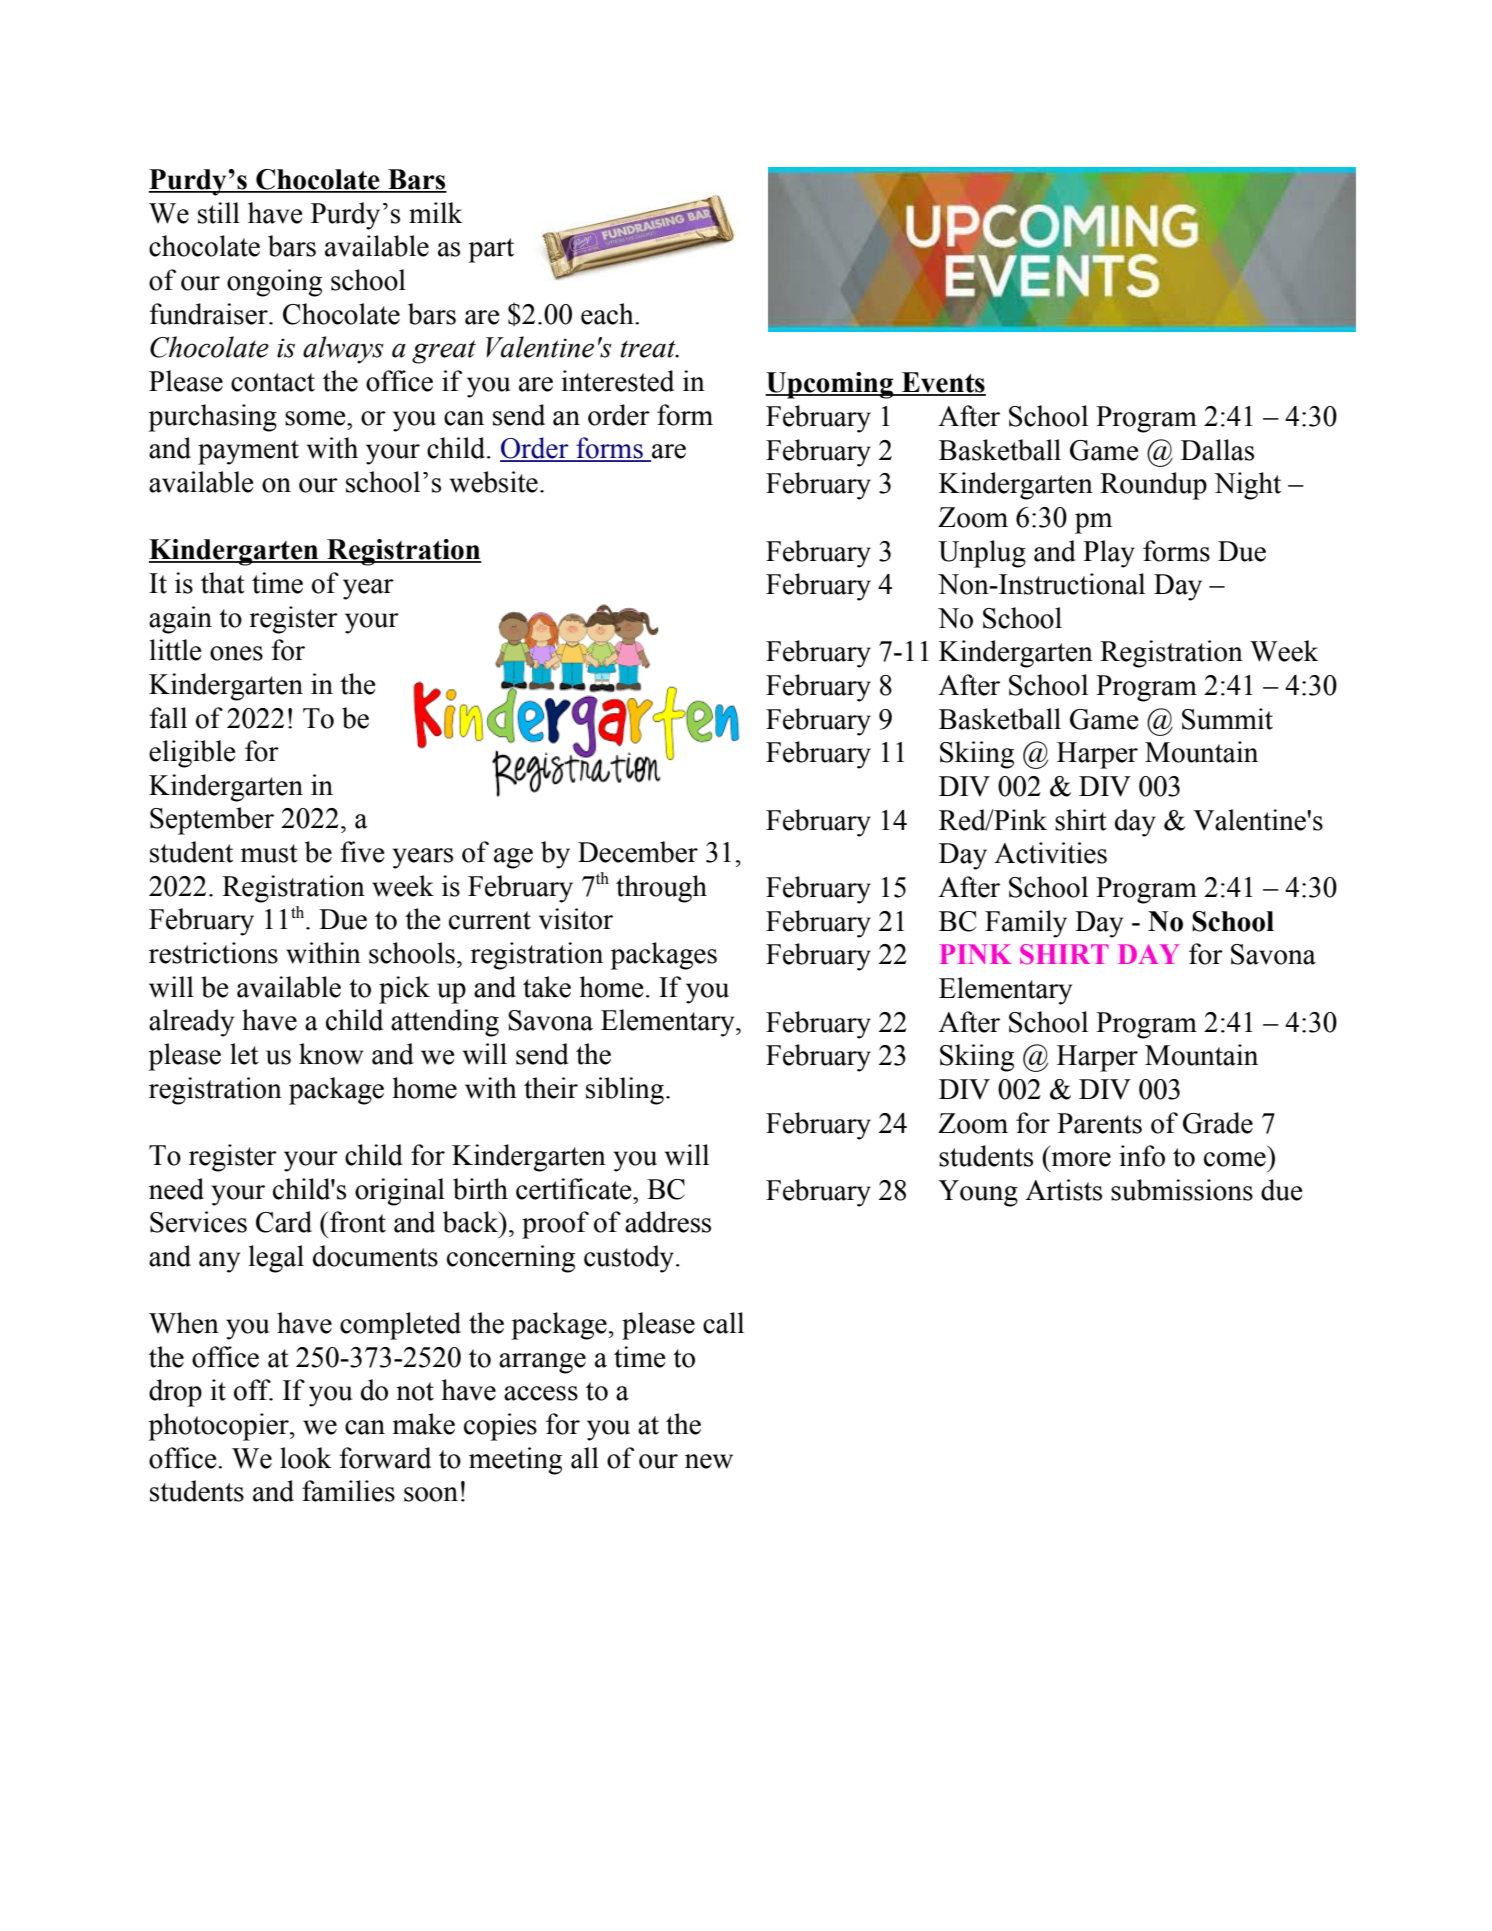  What do you see at coordinates (608, 314) in the document?
I see `each` at bounding box center [608, 314].
